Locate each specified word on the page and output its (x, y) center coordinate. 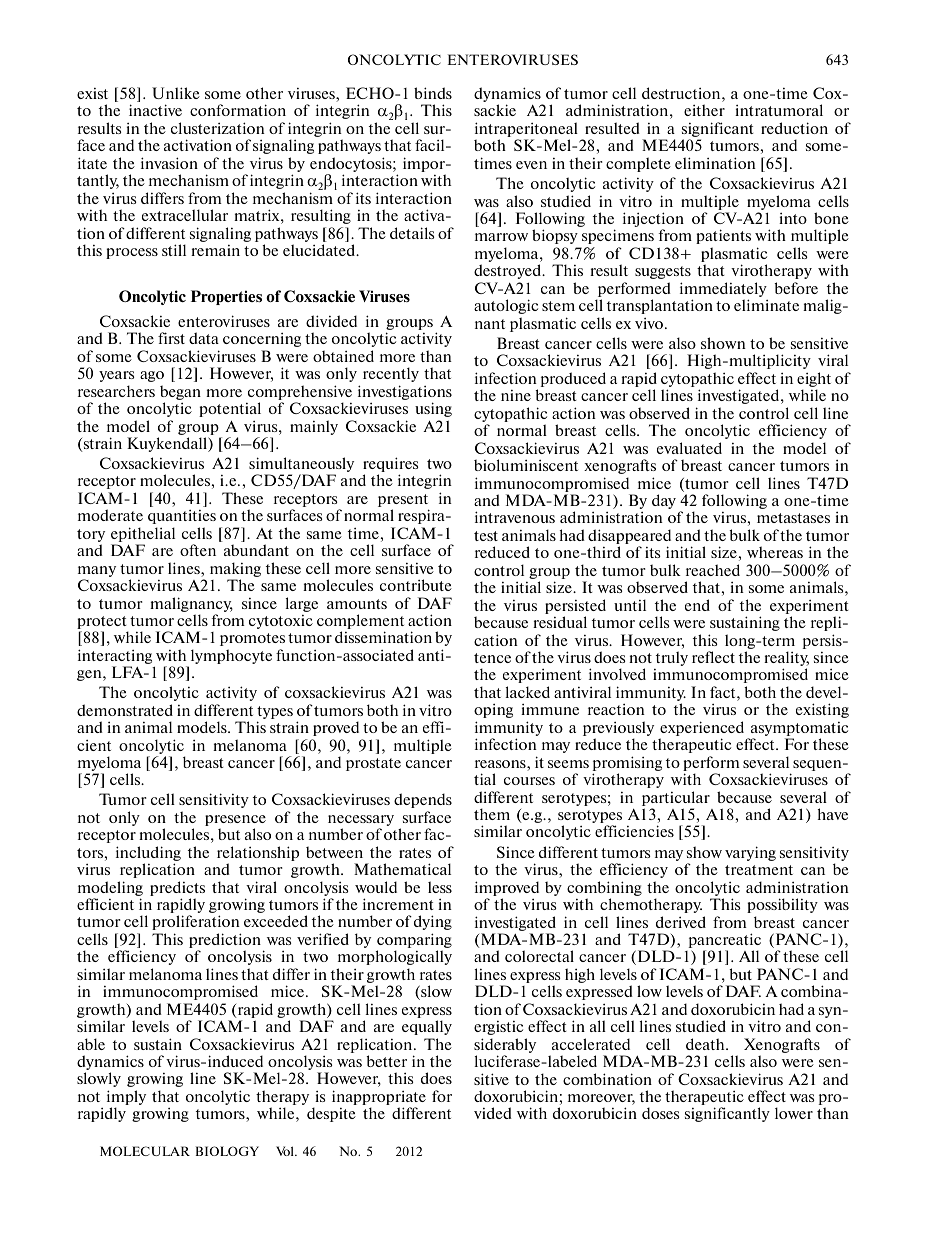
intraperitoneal (526, 131)
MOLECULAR (145, 1151)
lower (794, 1113)
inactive (155, 110)
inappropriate (379, 1099)
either (704, 110)
